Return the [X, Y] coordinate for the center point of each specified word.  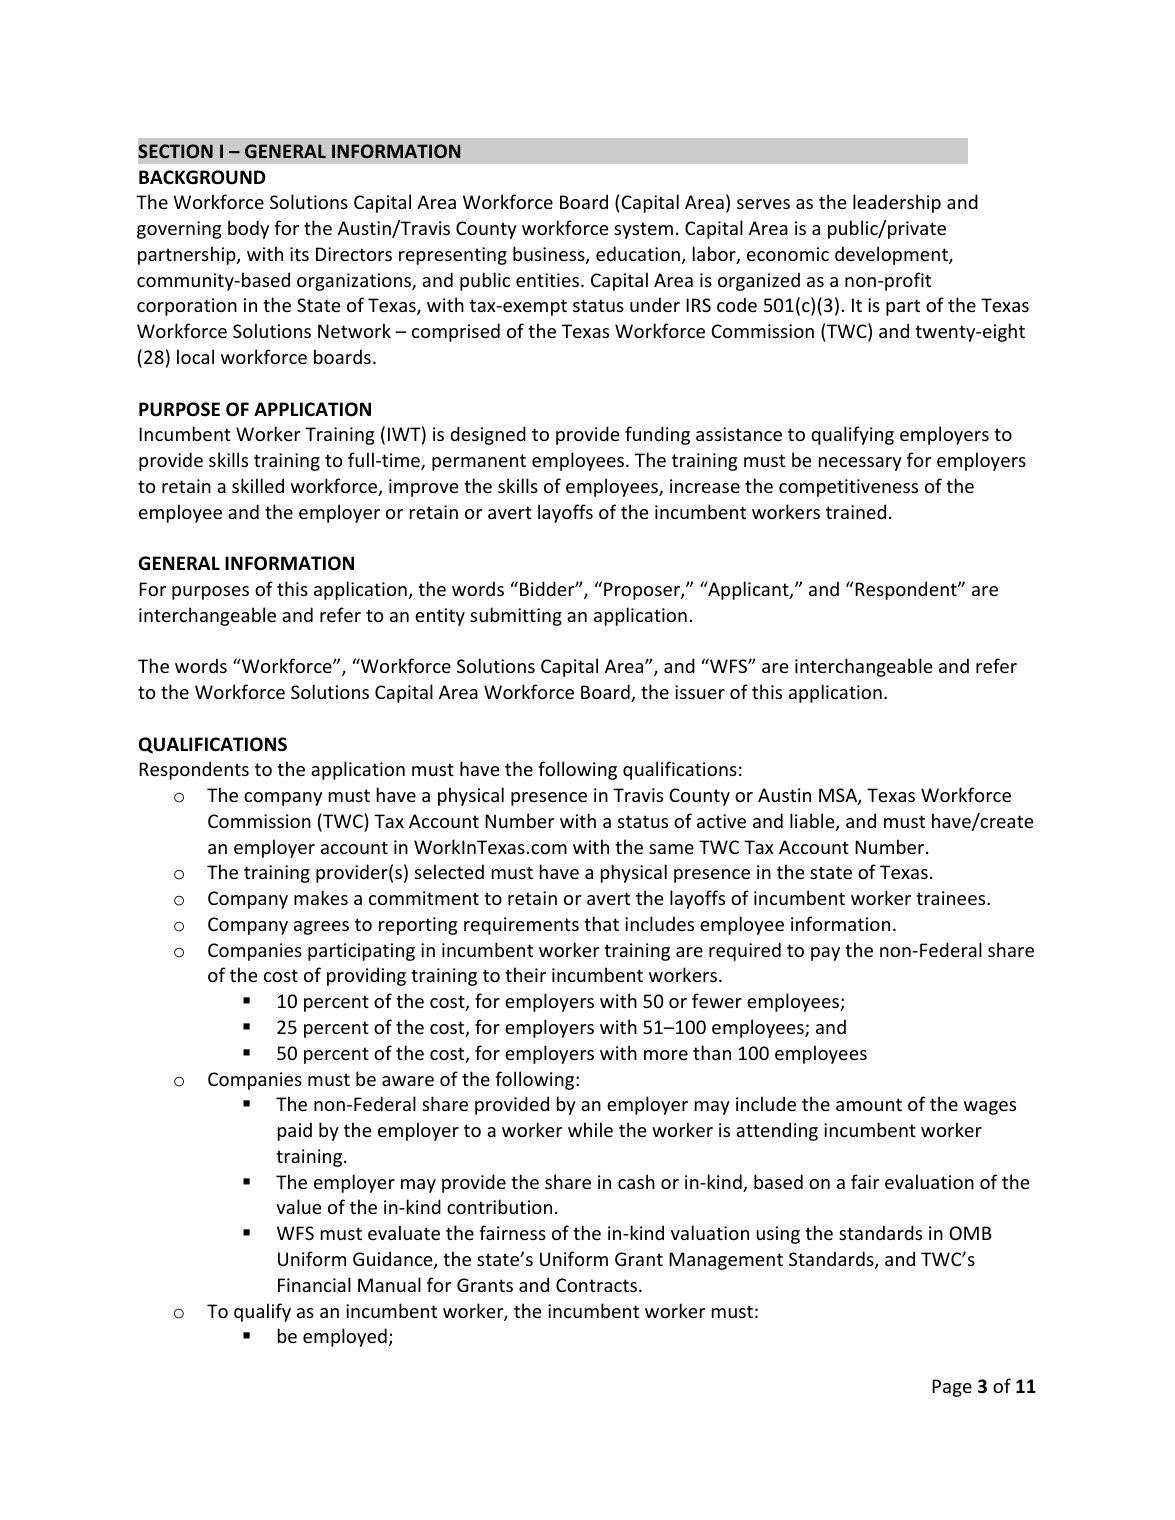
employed [345, 1337]
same [671, 849]
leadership [897, 203]
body [248, 229]
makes [321, 897]
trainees [952, 898]
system [643, 230]
